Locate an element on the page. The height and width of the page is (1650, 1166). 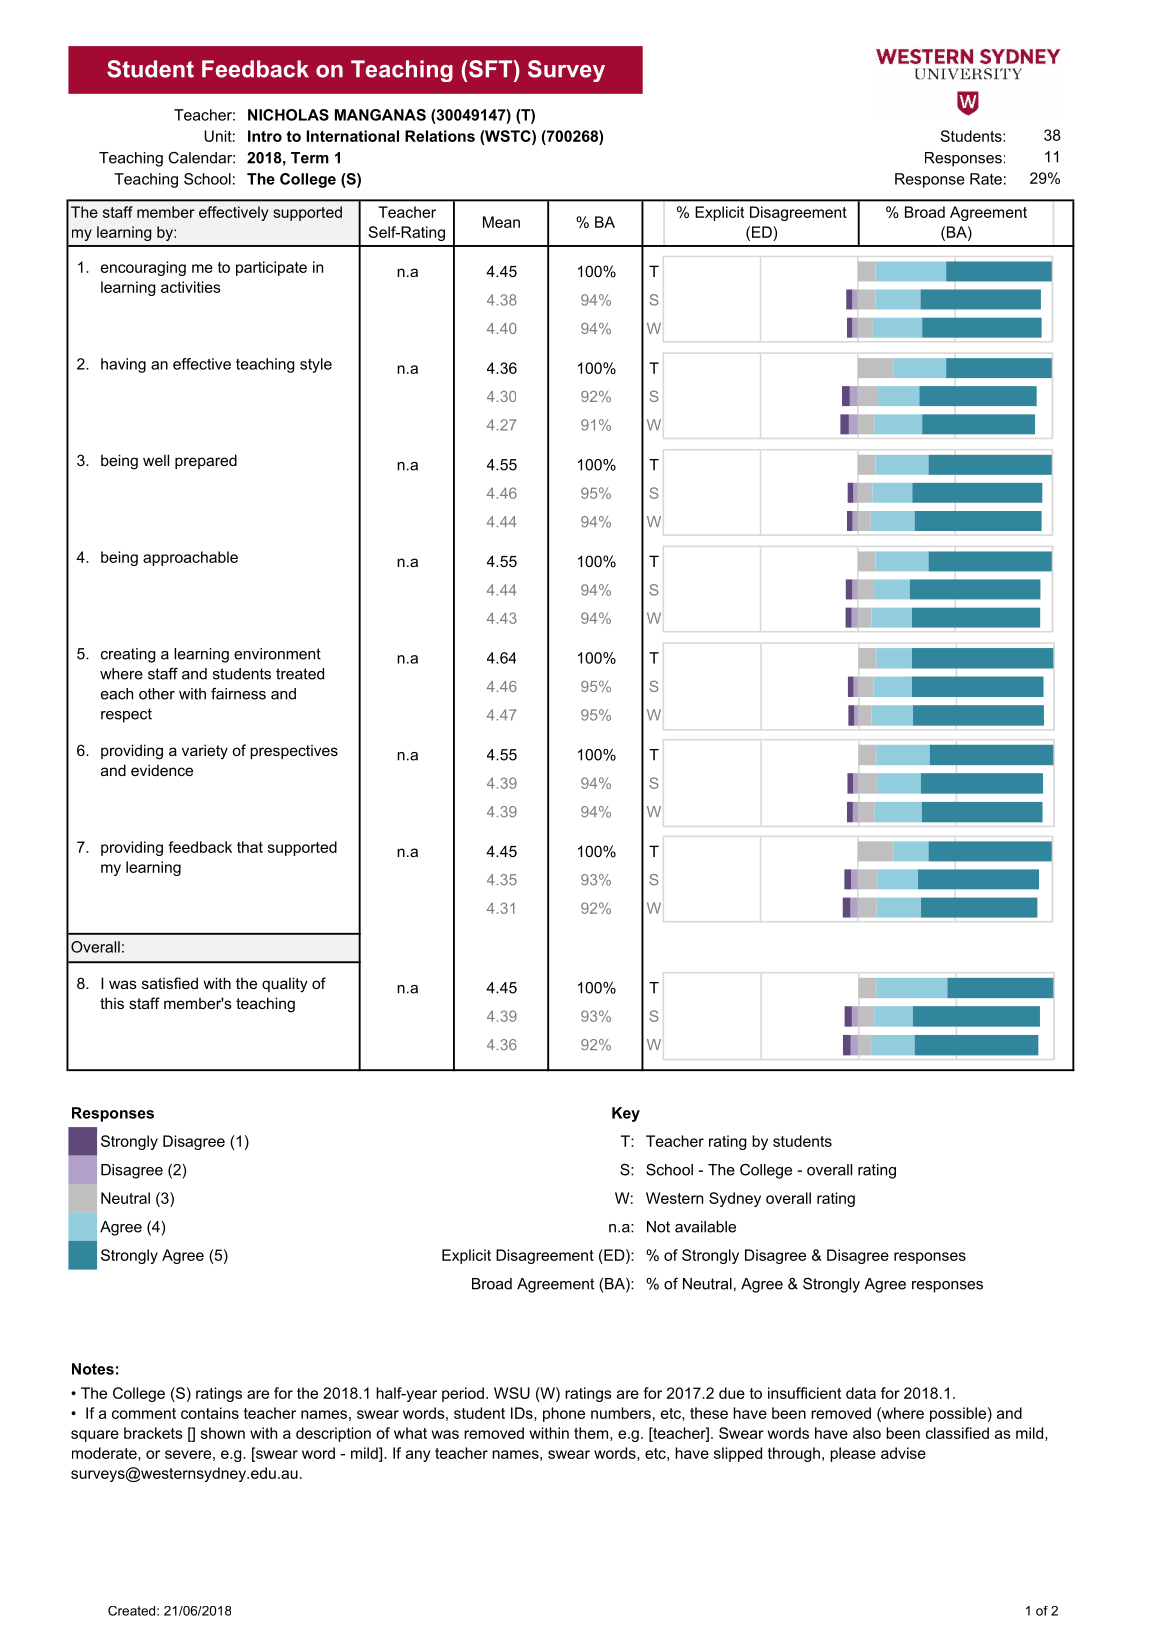
evidence is located at coordinates (162, 770).
